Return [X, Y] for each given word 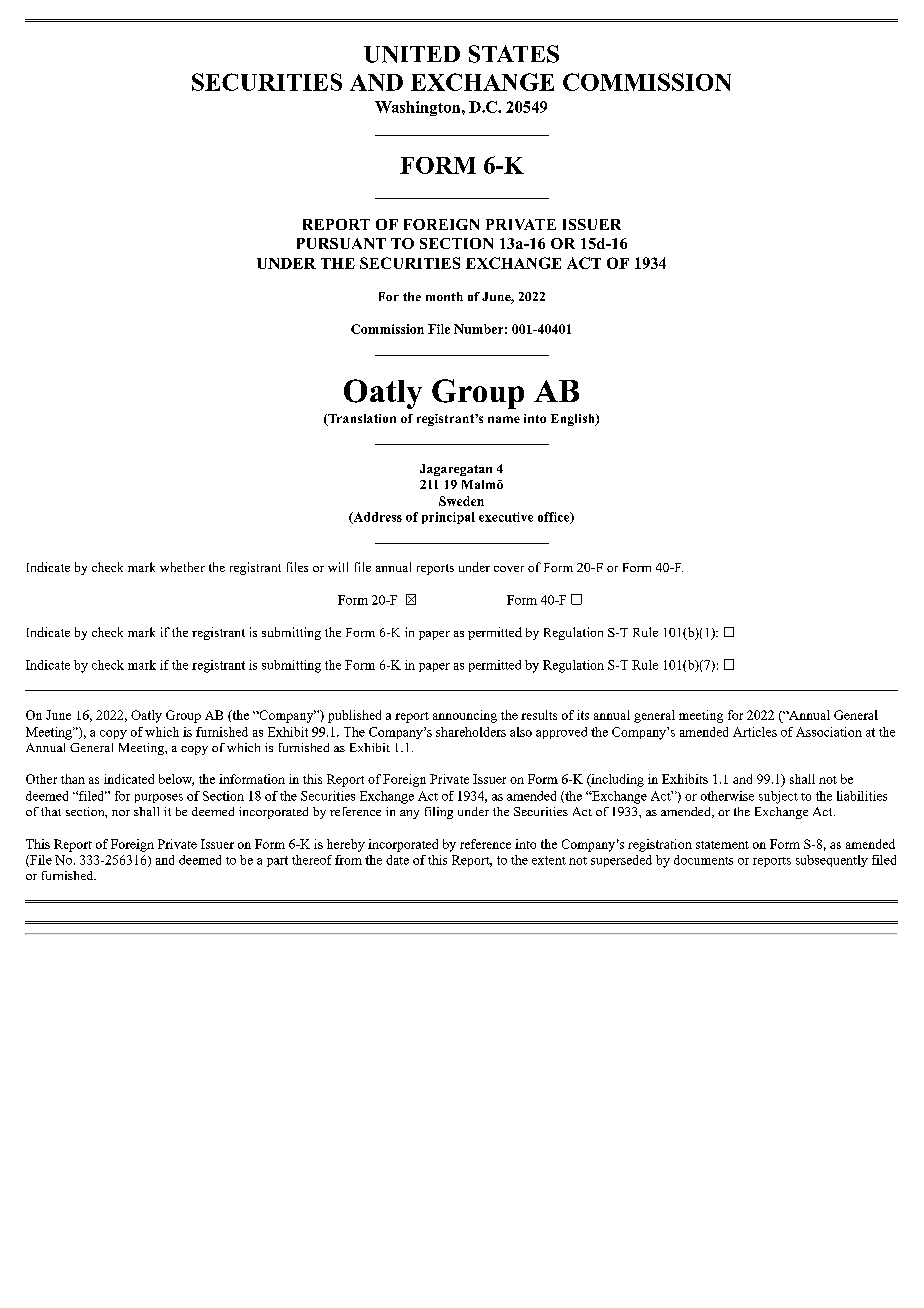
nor [121, 813]
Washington [419, 108]
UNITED [412, 54]
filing [439, 813]
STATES [514, 54]
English [574, 420]
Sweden [461, 501]
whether [182, 567]
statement [722, 845]
